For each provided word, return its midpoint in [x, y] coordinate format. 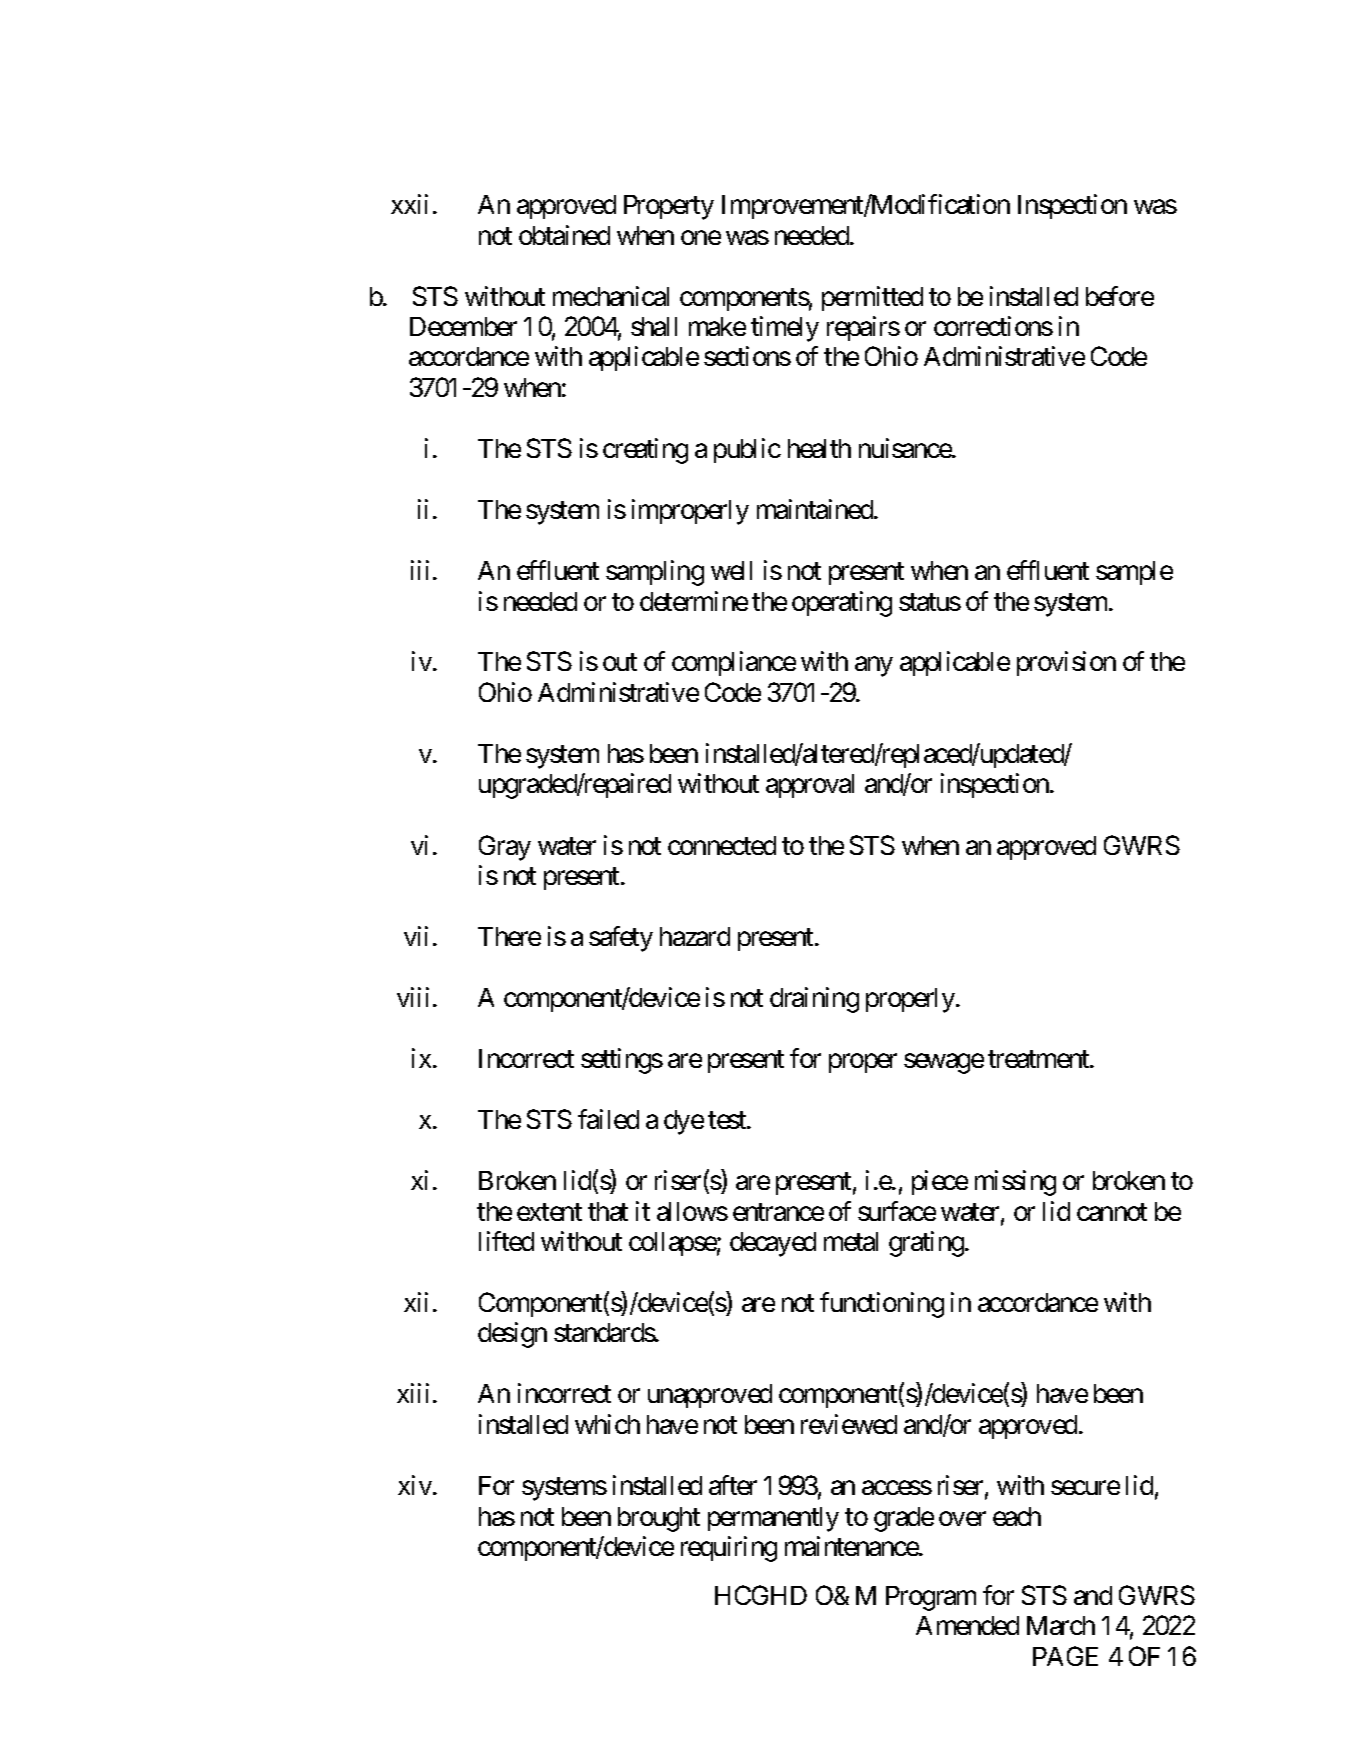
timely [785, 329]
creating [645, 451]
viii [413, 997]
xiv [415, 1485]
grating [926, 1244]
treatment [1039, 1059]
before [1120, 296]
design [512, 1335]
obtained [564, 235]
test [728, 1120]
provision [1066, 663]
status [930, 602]
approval [810, 786]
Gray [505, 848]
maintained [816, 509]
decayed [773, 1244]
